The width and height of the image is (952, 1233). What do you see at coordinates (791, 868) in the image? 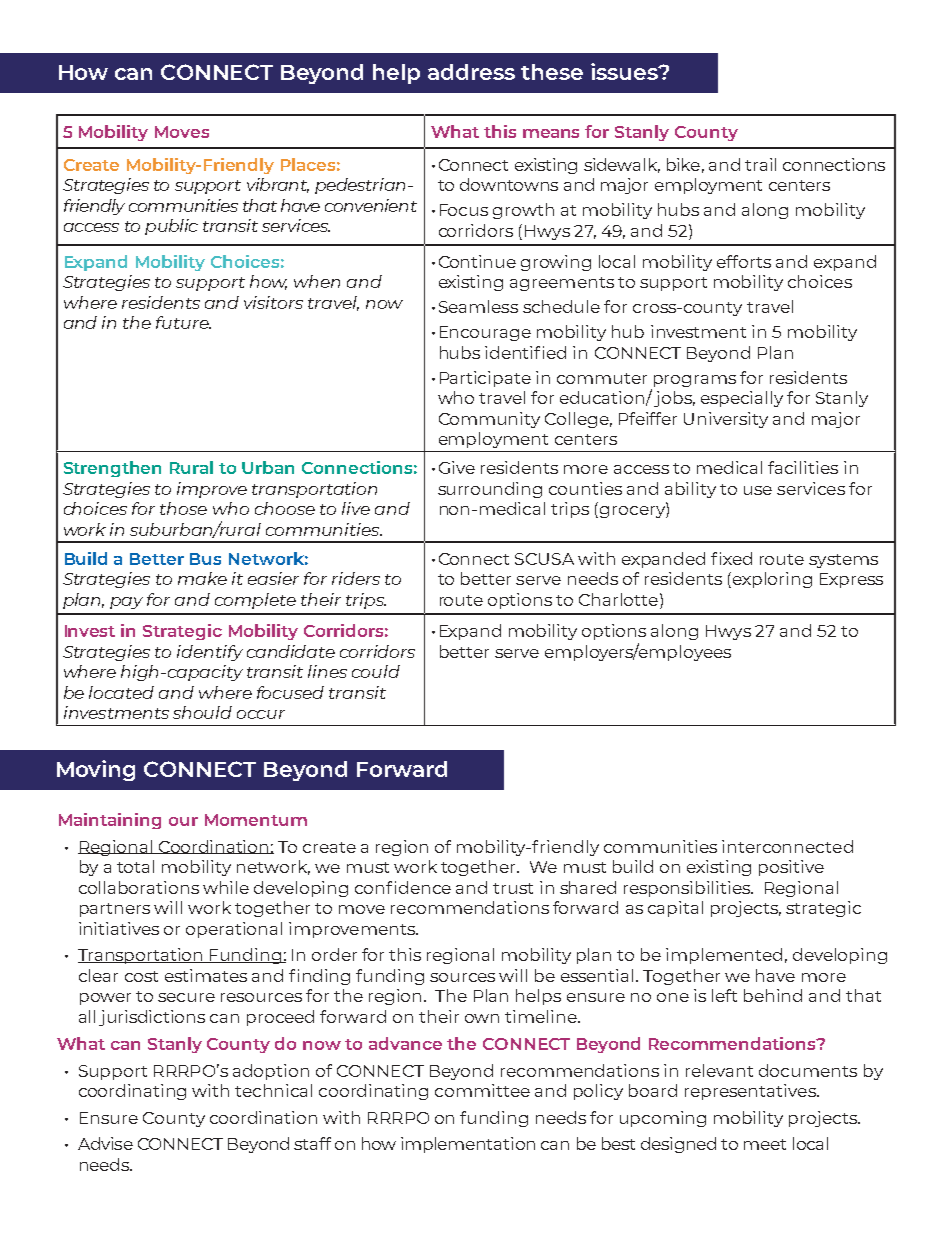
I see `positive` at bounding box center [791, 868].
